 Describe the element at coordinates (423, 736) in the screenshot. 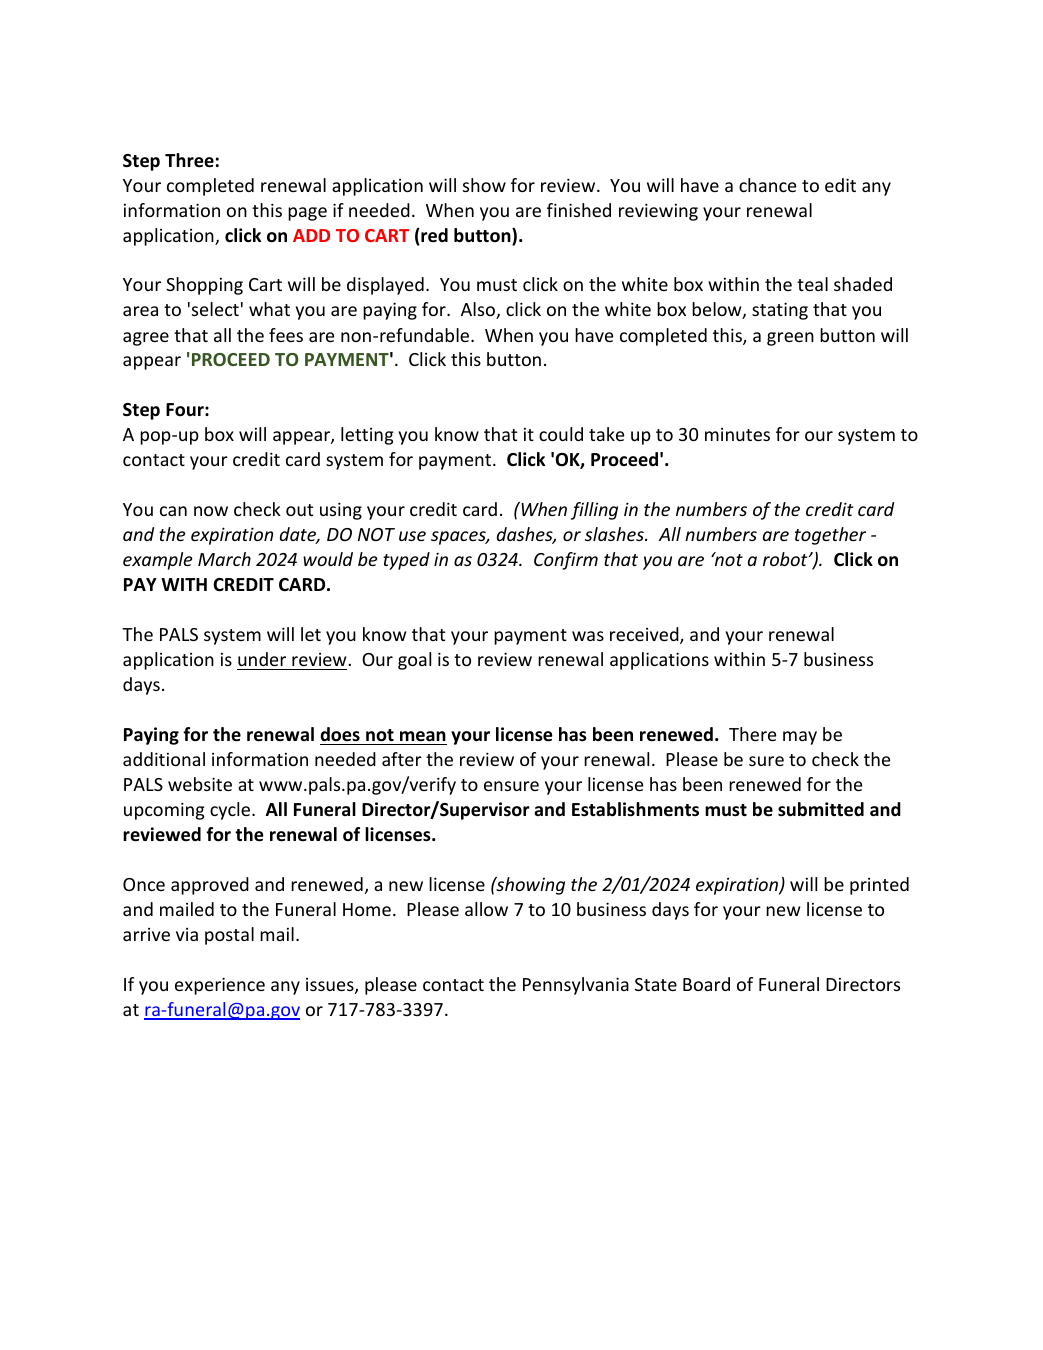

I see `mean` at that location.
